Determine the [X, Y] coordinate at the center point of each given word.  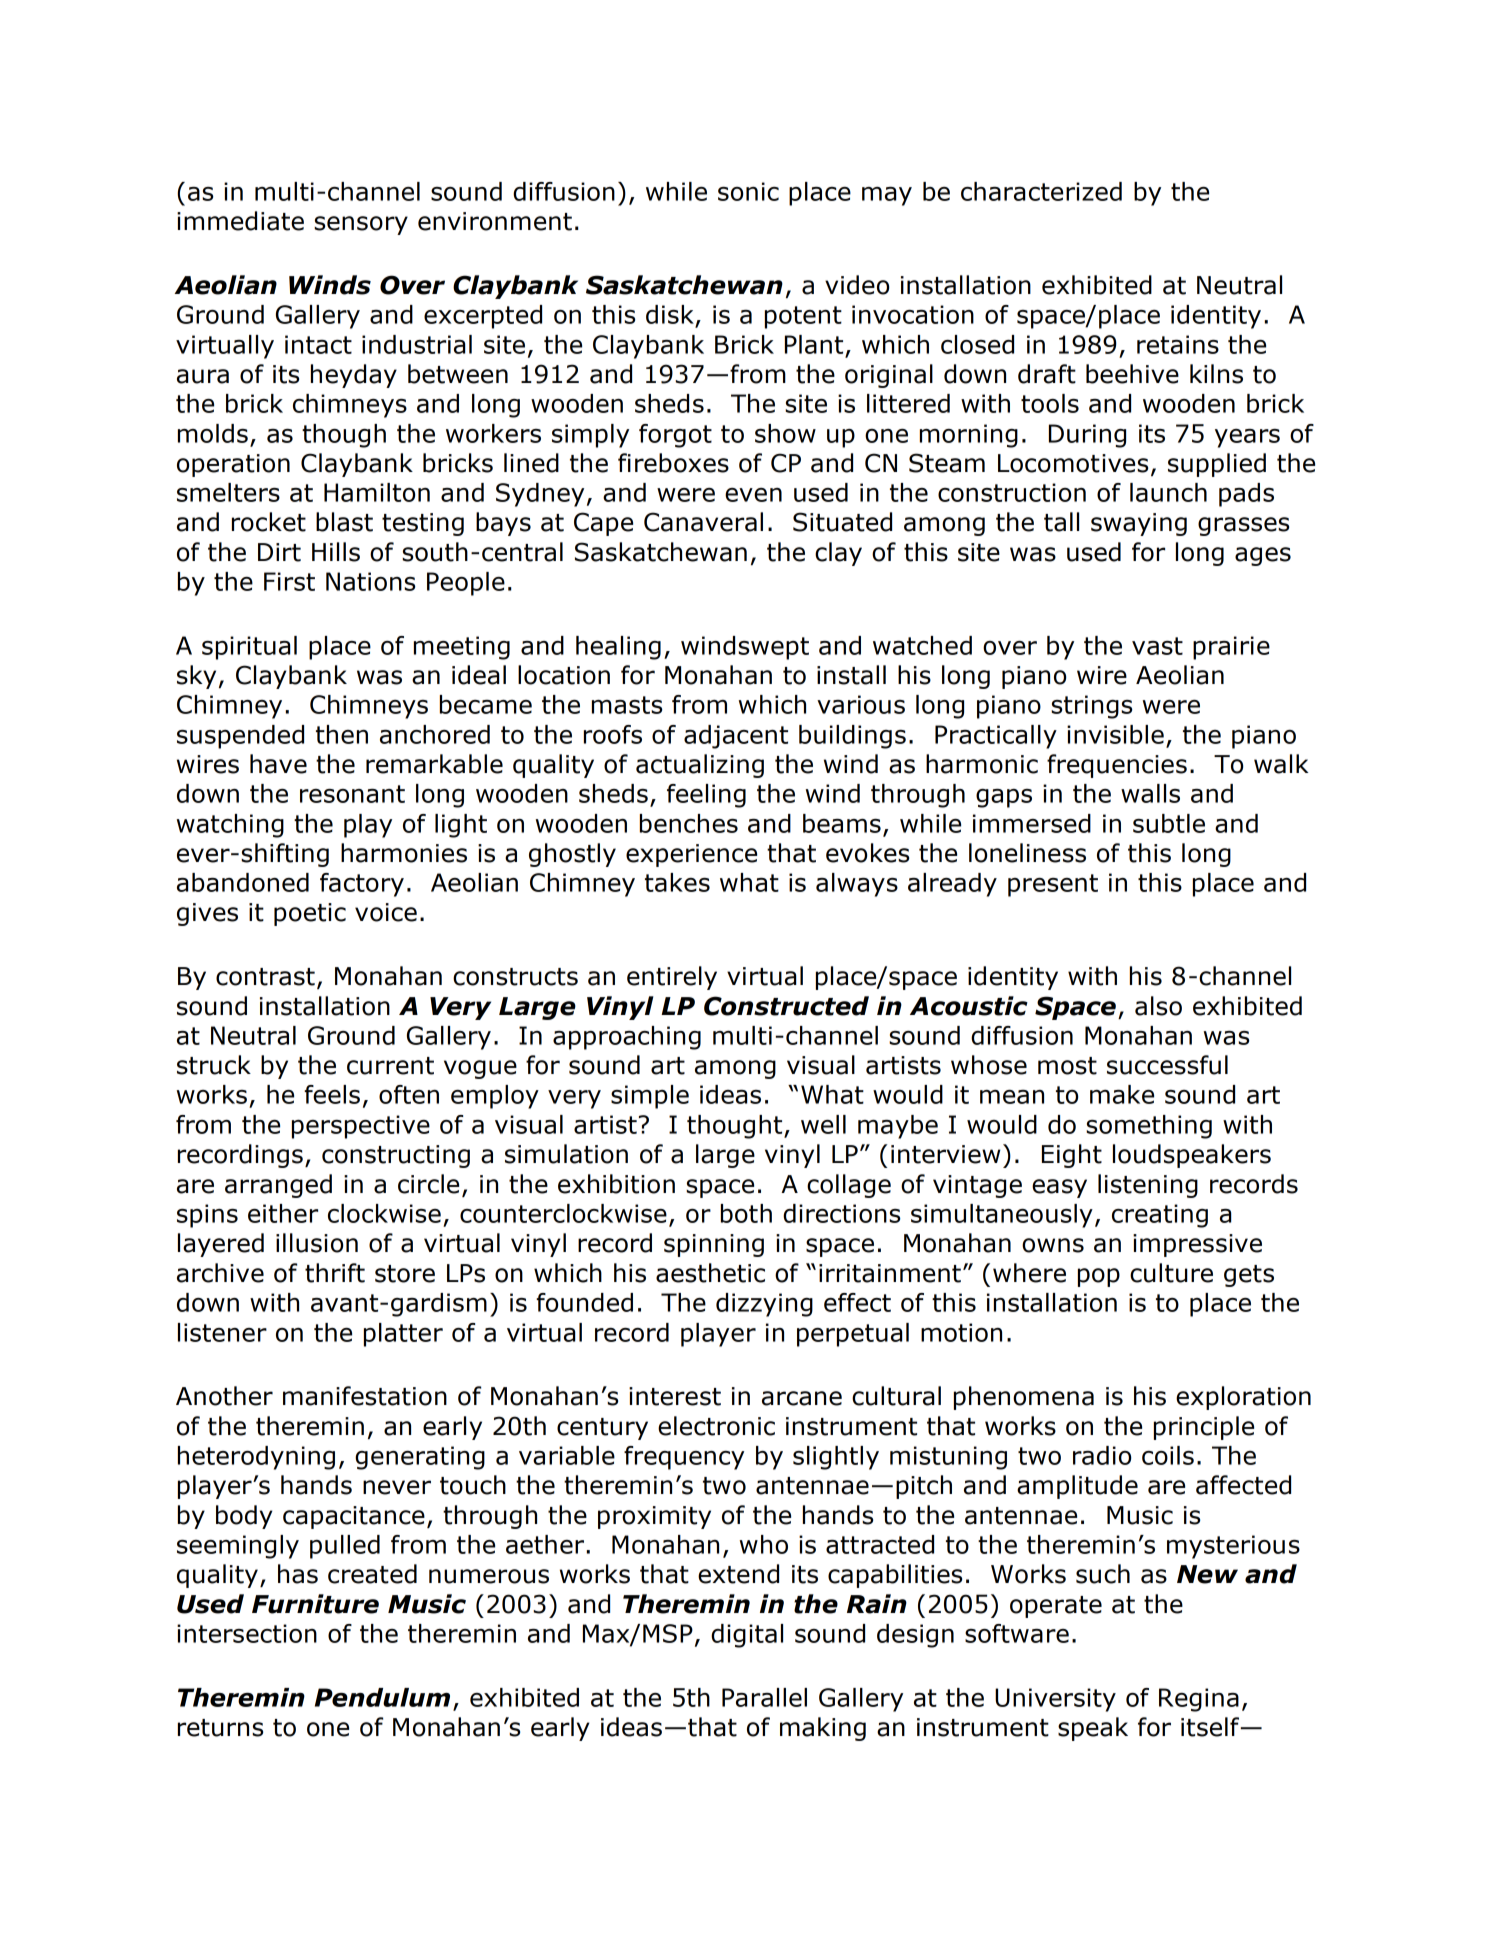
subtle [1169, 823]
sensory [361, 225]
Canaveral [703, 522]
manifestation [365, 1396]
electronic [716, 1426]
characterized [1041, 191]
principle [1204, 1428]
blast [344, 522]
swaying [1139, 524]
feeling [706, 796]
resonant [352, 794]
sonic [748, 191]
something [1149, 1127]
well [823, 1124]
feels [332, 1094]
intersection [247, 1633]
